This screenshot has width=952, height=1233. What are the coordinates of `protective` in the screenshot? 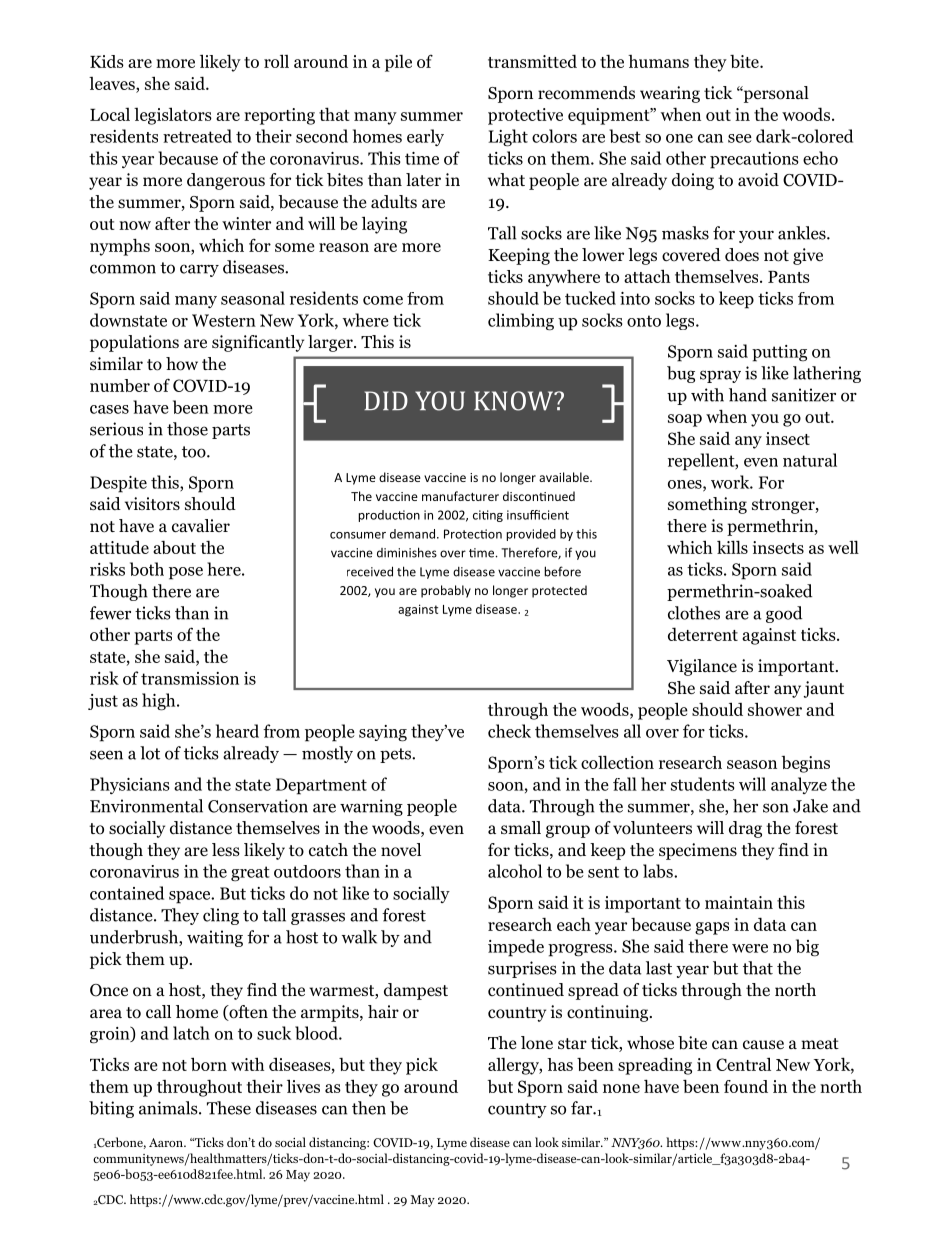 It's located at (525, 116).
